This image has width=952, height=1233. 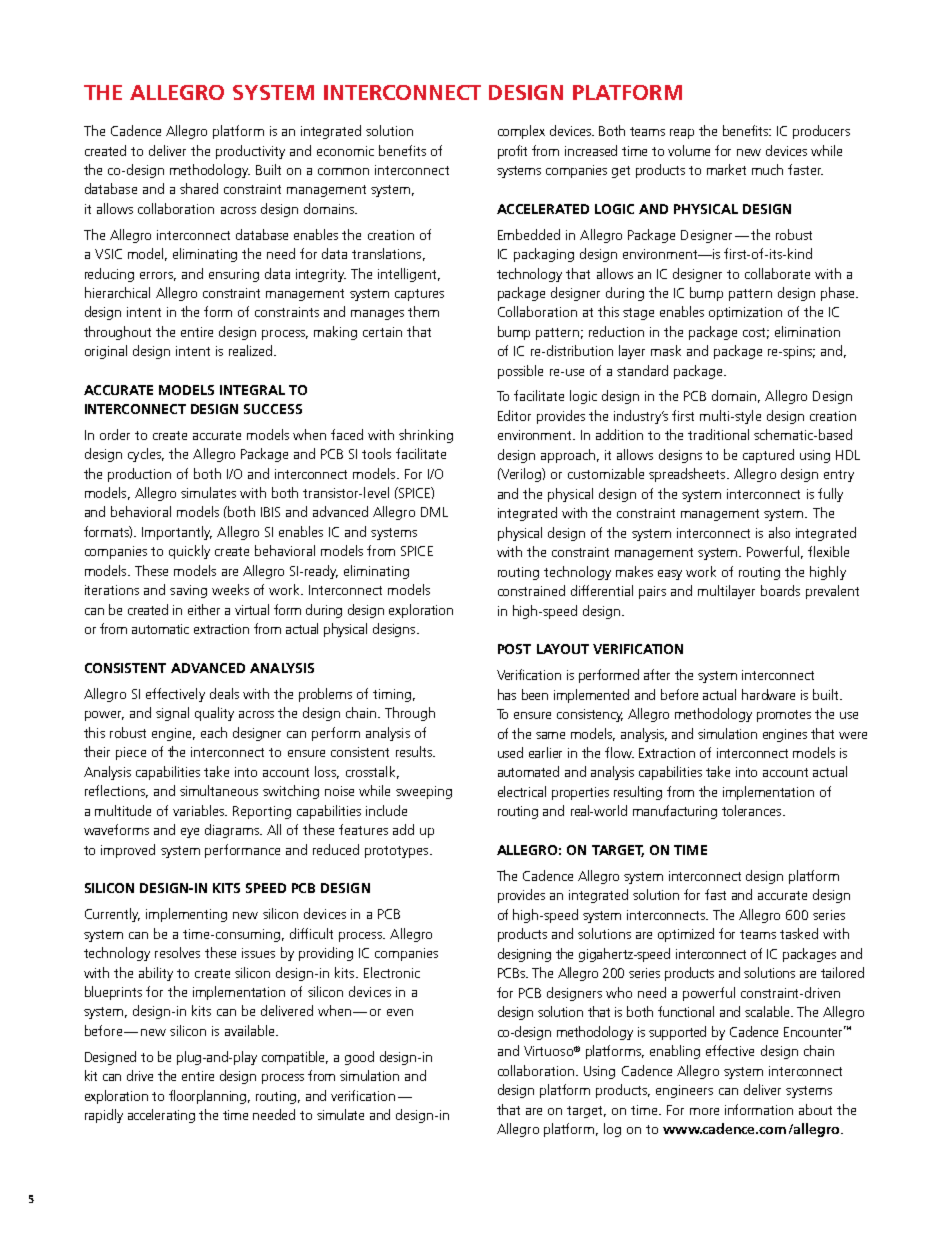 I want to click on much, so click(x=767, y=169).
